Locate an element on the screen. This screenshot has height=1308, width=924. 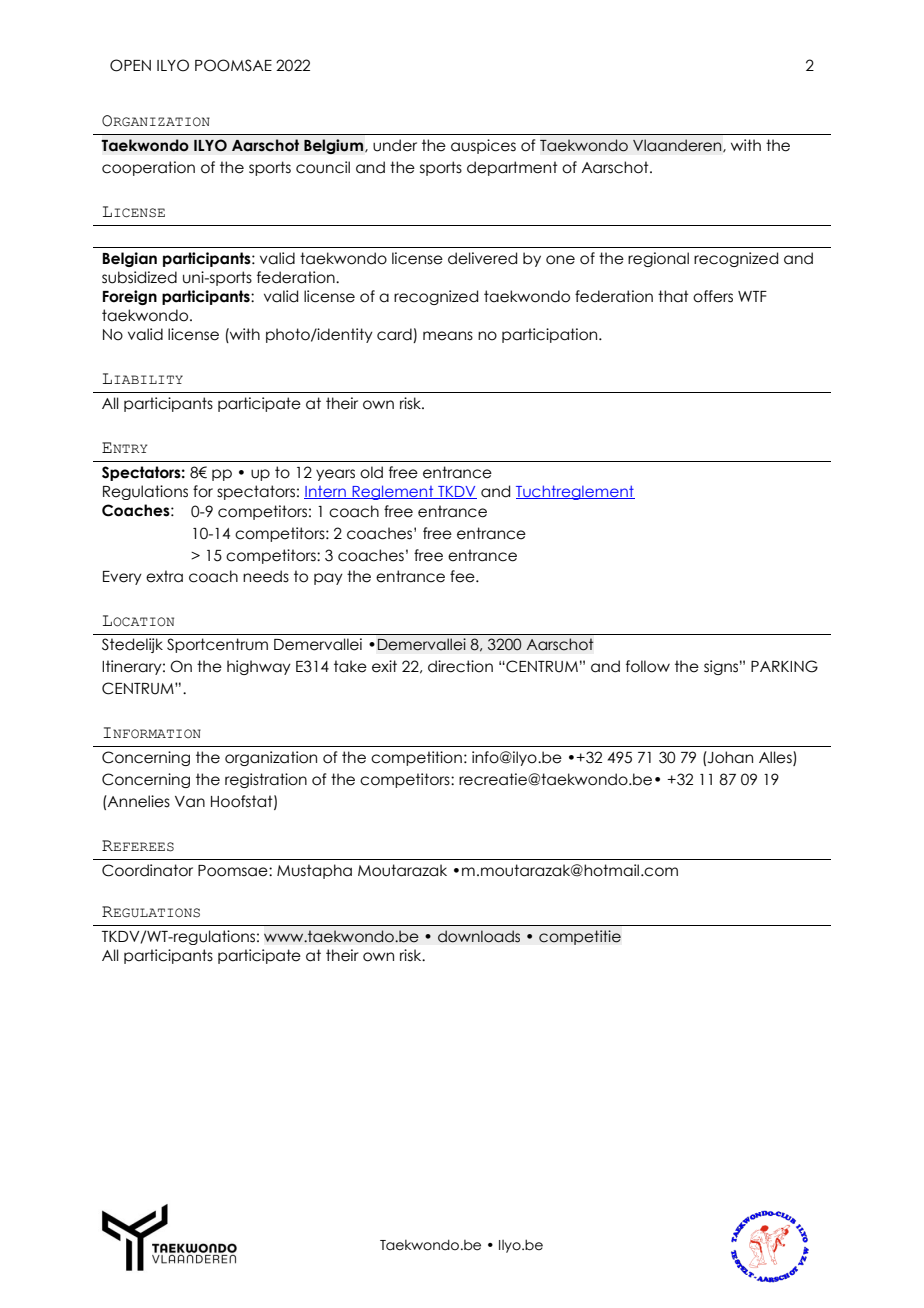
subsidized is located at coordinates (139, 277).
